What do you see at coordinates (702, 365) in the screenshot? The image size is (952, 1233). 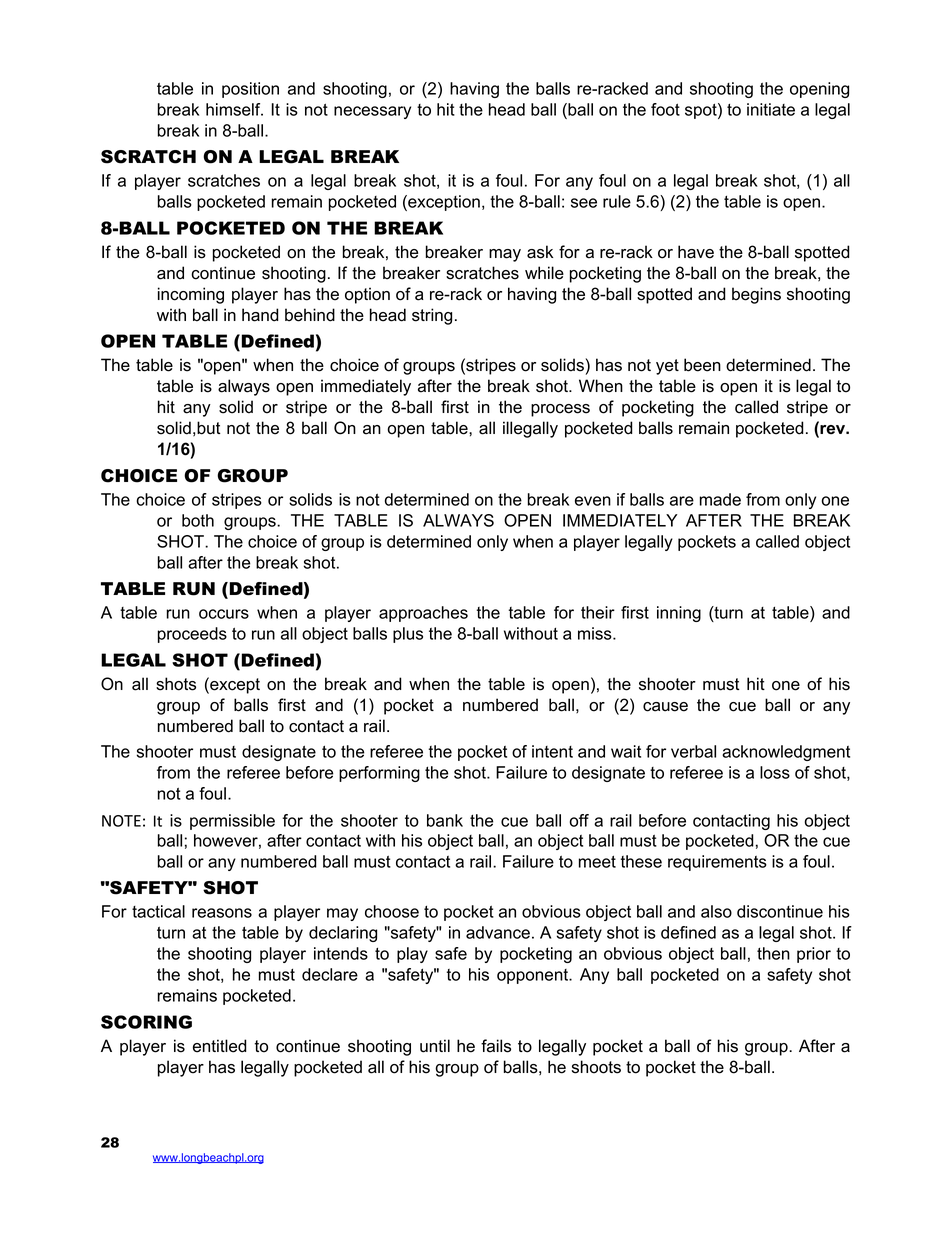 I see `been` at bounding box center [702, 365].
